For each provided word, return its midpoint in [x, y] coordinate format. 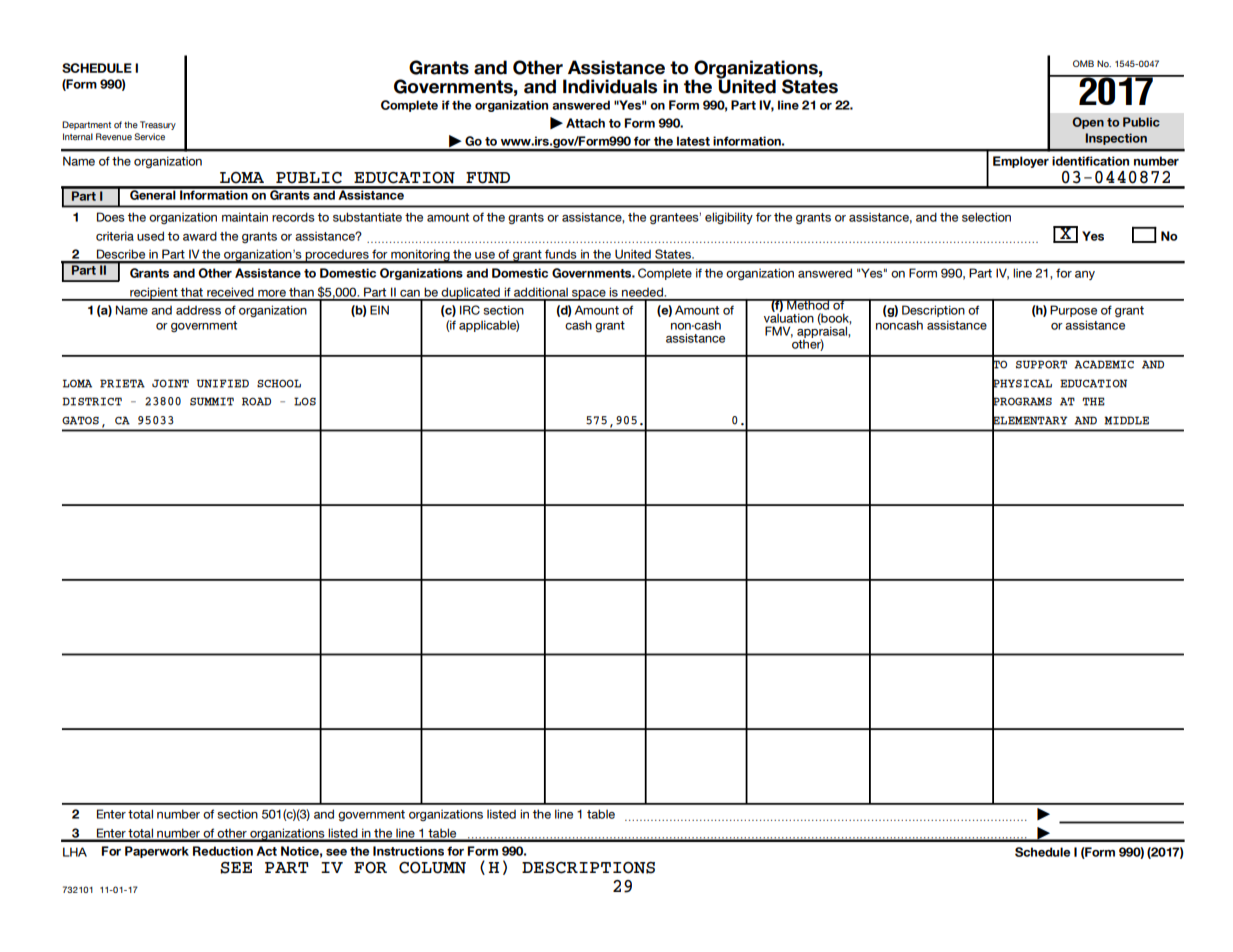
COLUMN [432, 868]
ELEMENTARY [1029, 421]
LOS [305, 401]
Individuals [610, 86]
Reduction [223, 851]
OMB [1083, 63]
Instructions [408, 851]
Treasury [158, 125]
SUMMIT [212, 401]
